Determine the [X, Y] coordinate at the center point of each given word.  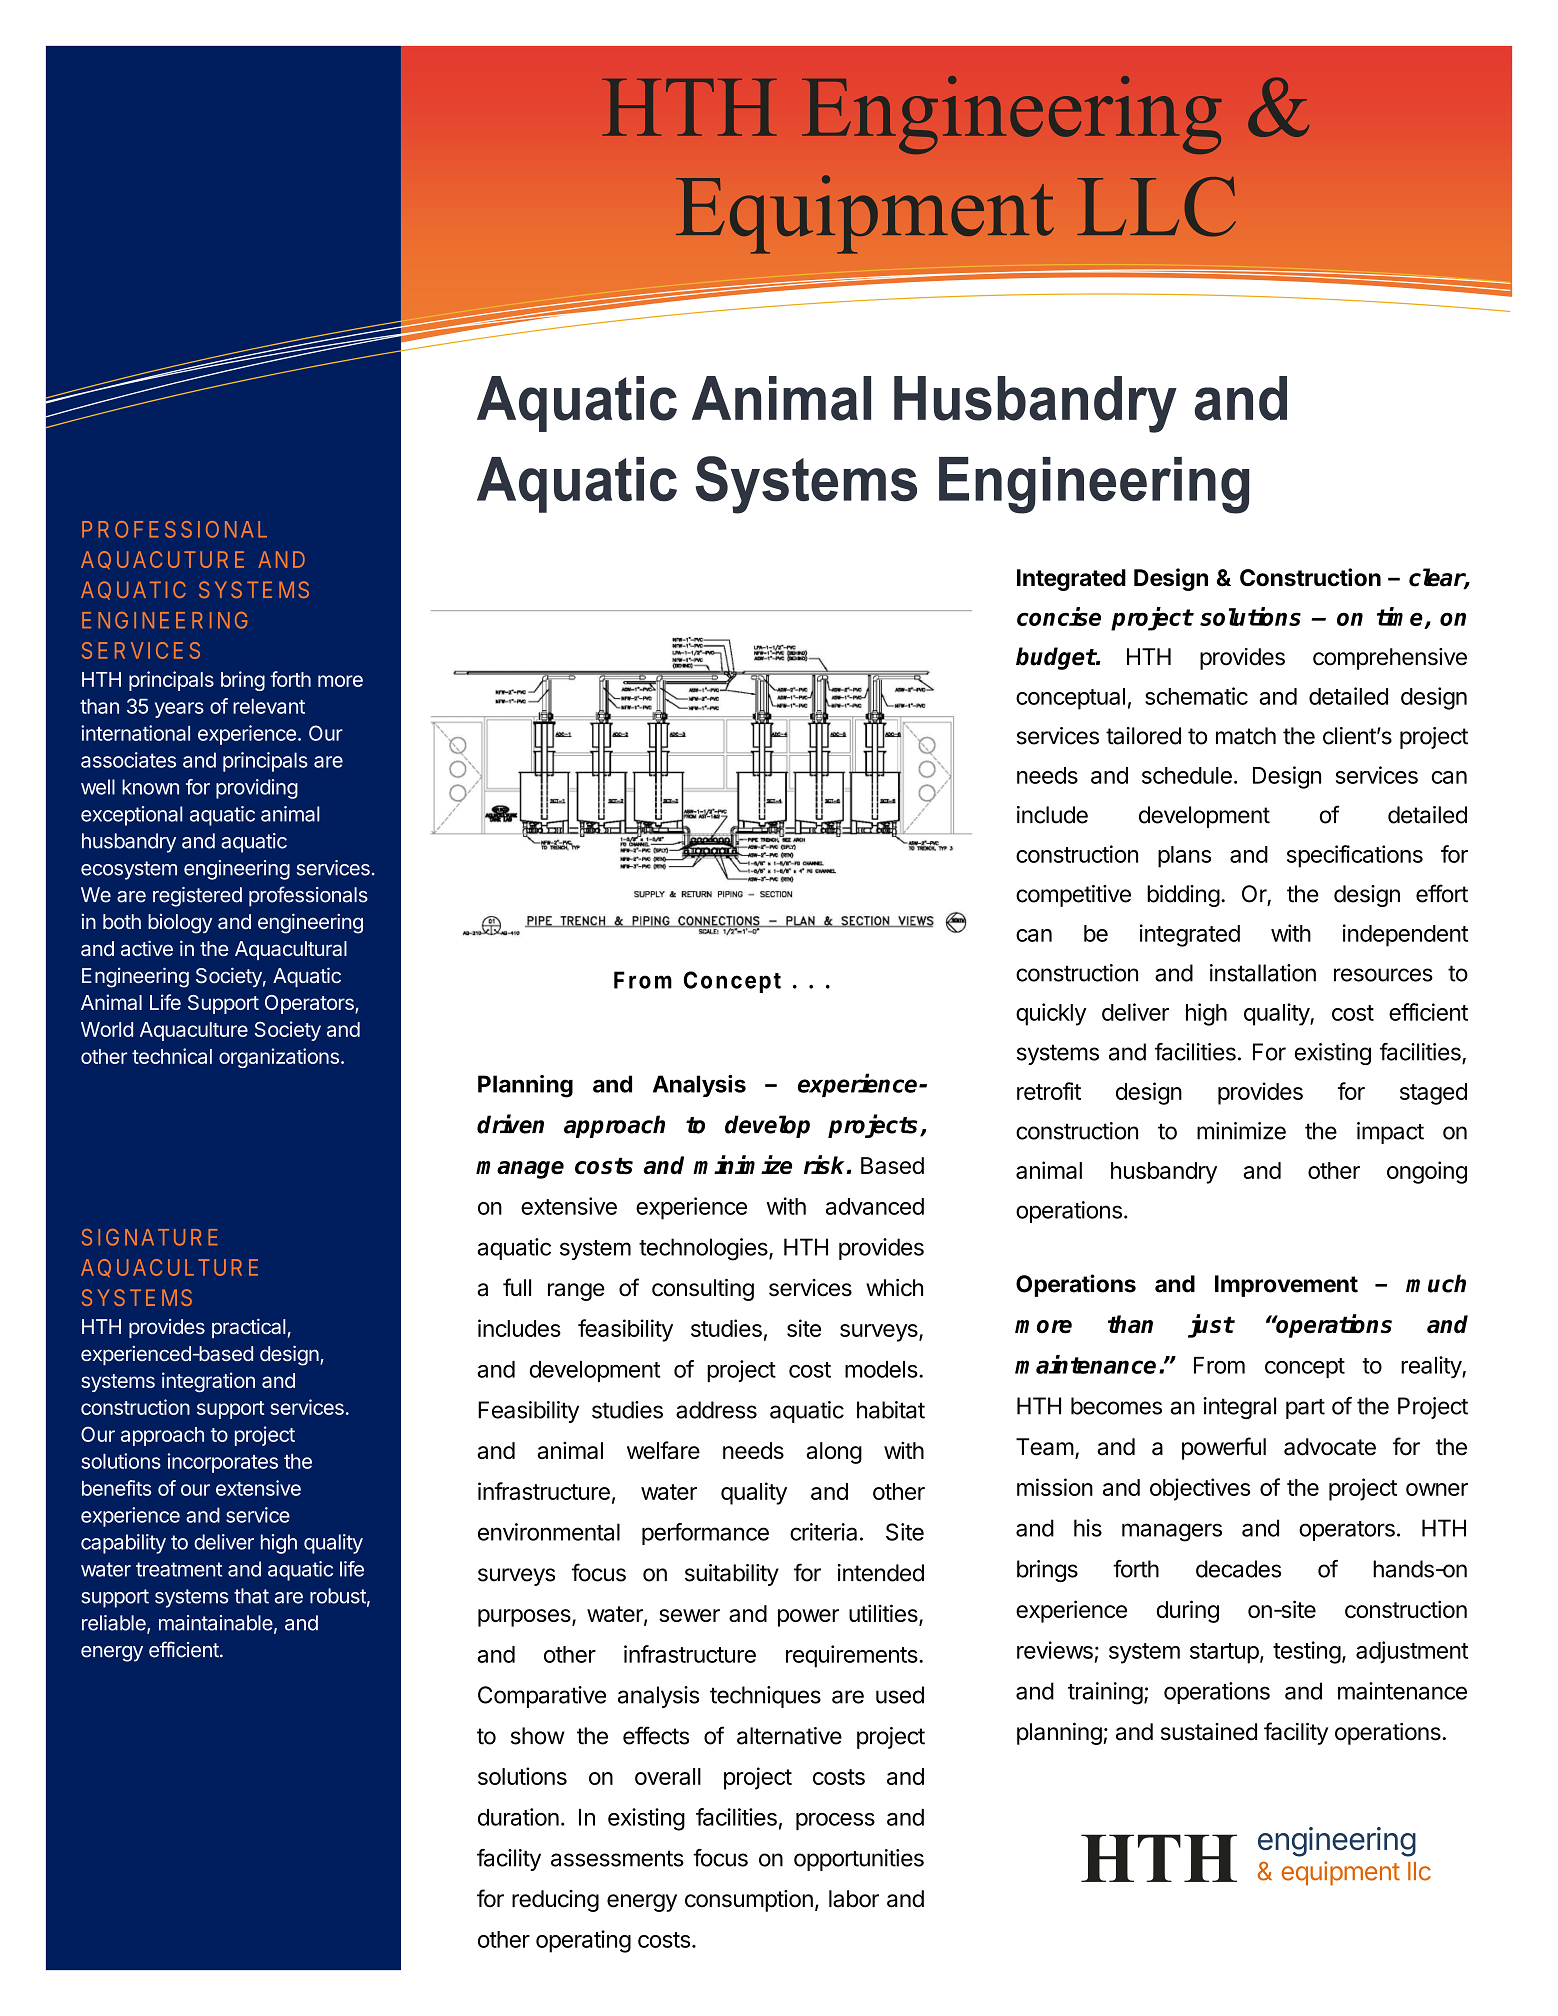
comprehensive [1390, 659]
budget [1056, 658]
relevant [269, 706]
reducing [555, 1901]
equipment [1341, 1873]
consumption [749, 1901]
